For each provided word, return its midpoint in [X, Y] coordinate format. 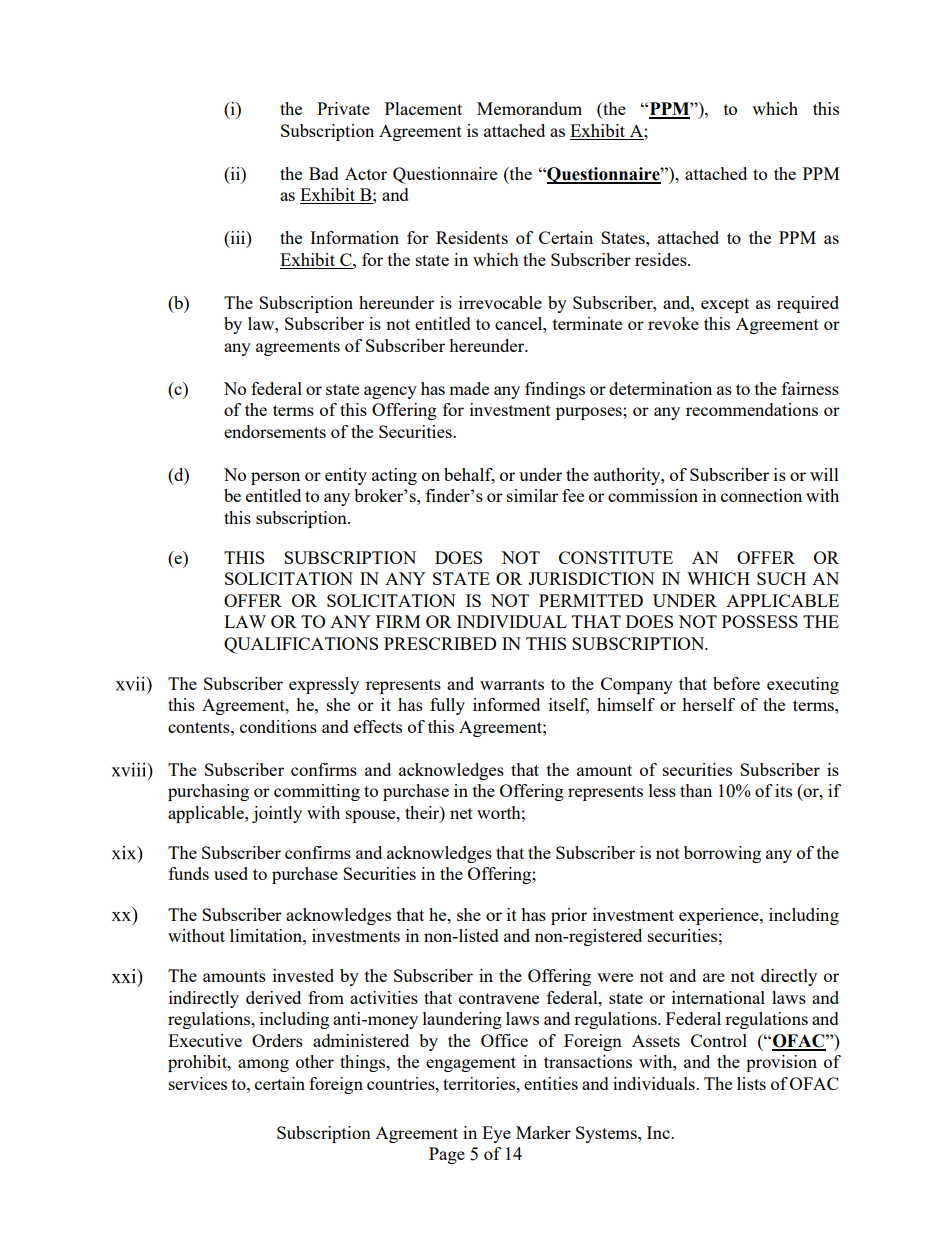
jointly [277, 814]
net [461, 813]
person [275, 478]
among [263, 1065]
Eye [496, 1134]
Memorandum [529, 108]
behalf [469, 475]
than [696, 790]
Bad [324, 173]
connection [761, 495]
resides [662, 259]
